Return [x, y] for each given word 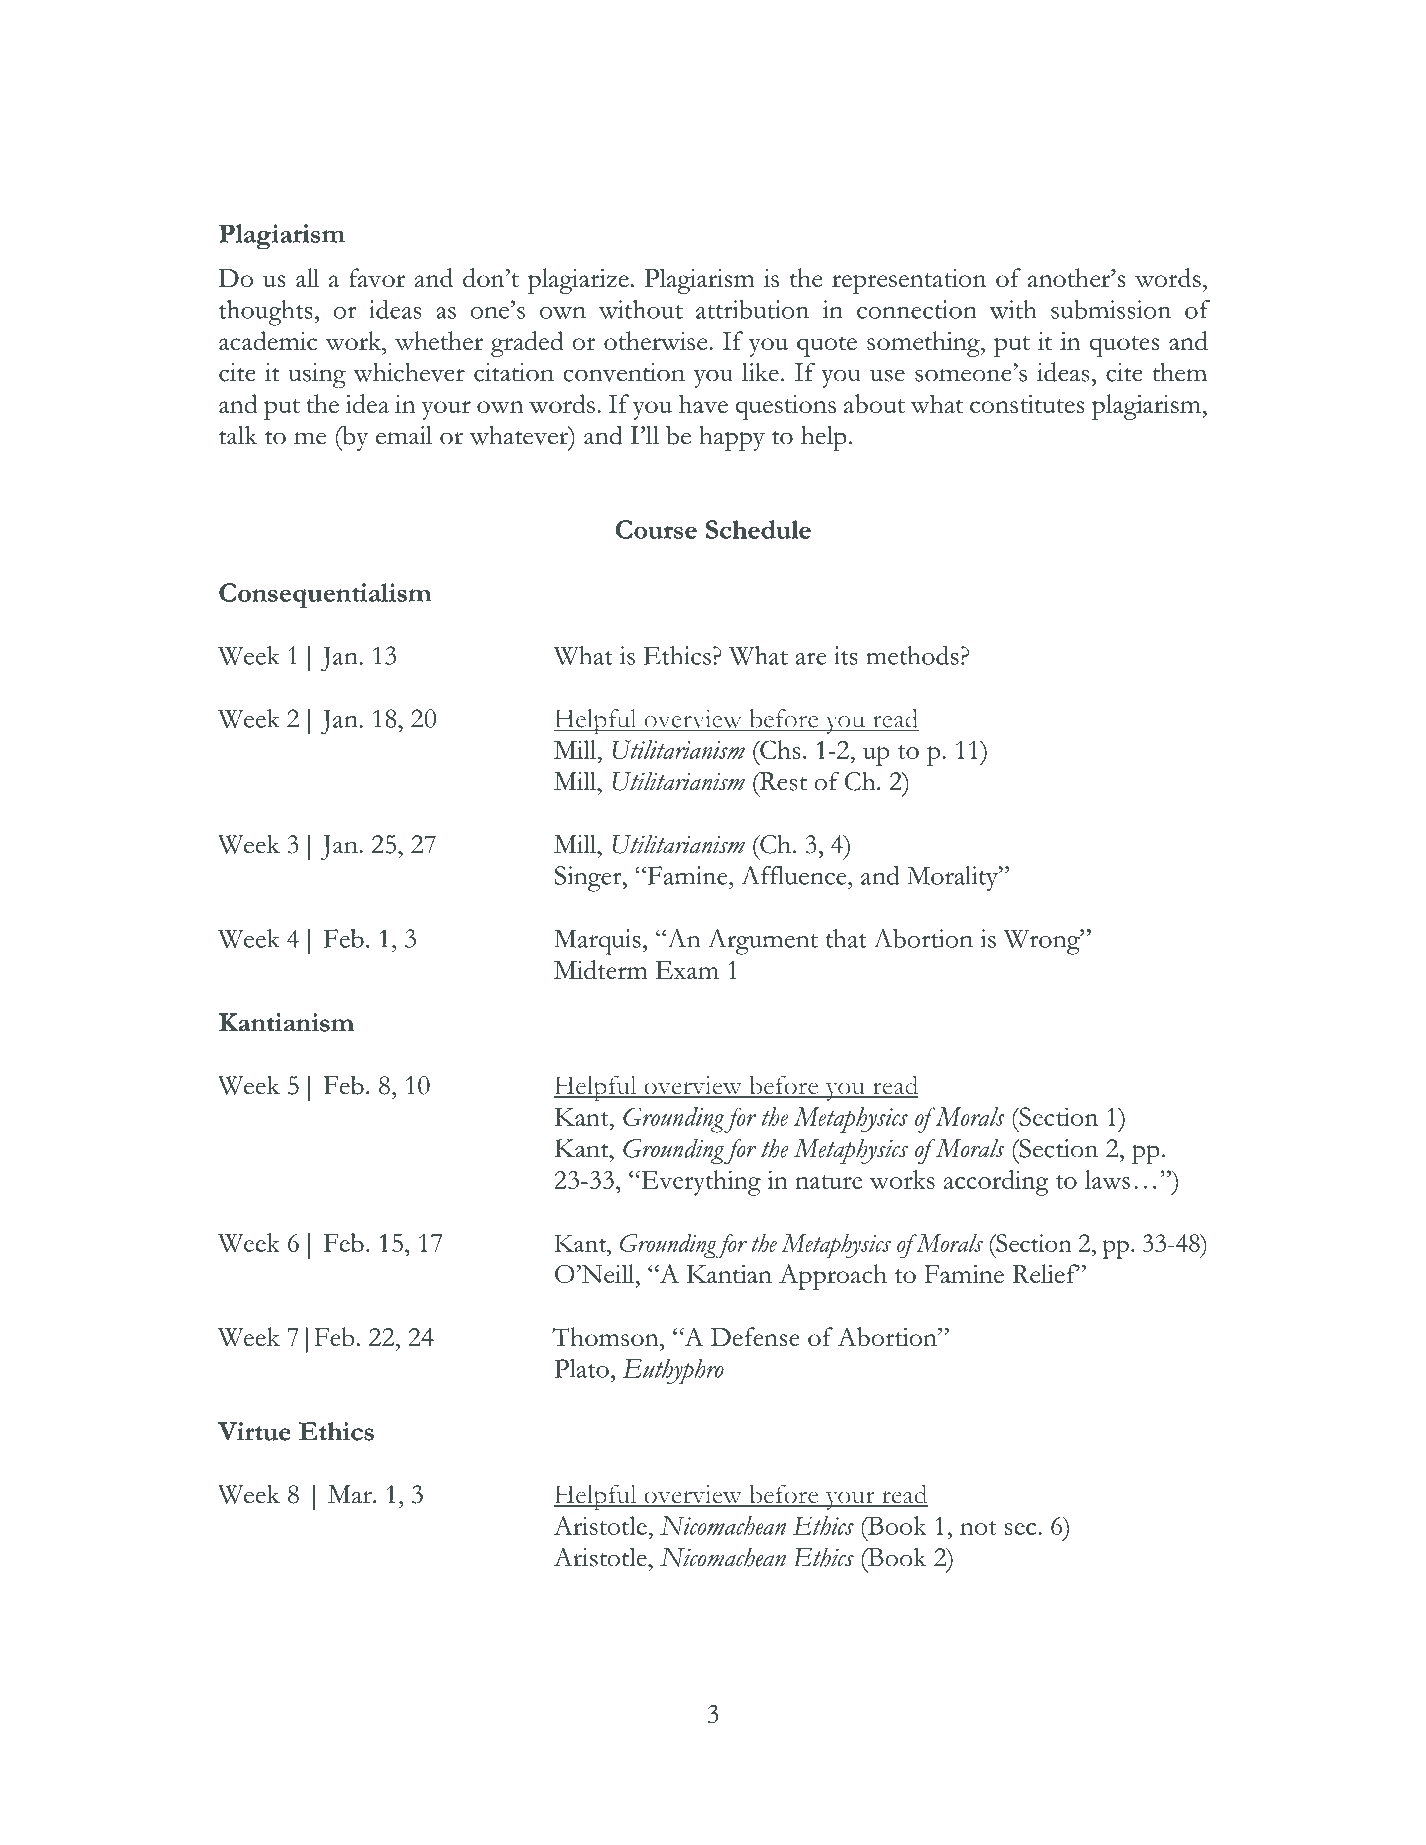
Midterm [601, 969]
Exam [687, 970]
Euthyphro [673, 1372]
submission [1111, 309]
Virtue [254, 1431]
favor [377, 277]
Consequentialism [325, 595]
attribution [752, 309]
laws [1107, 1179]
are [811, 658]
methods [912, 655]
